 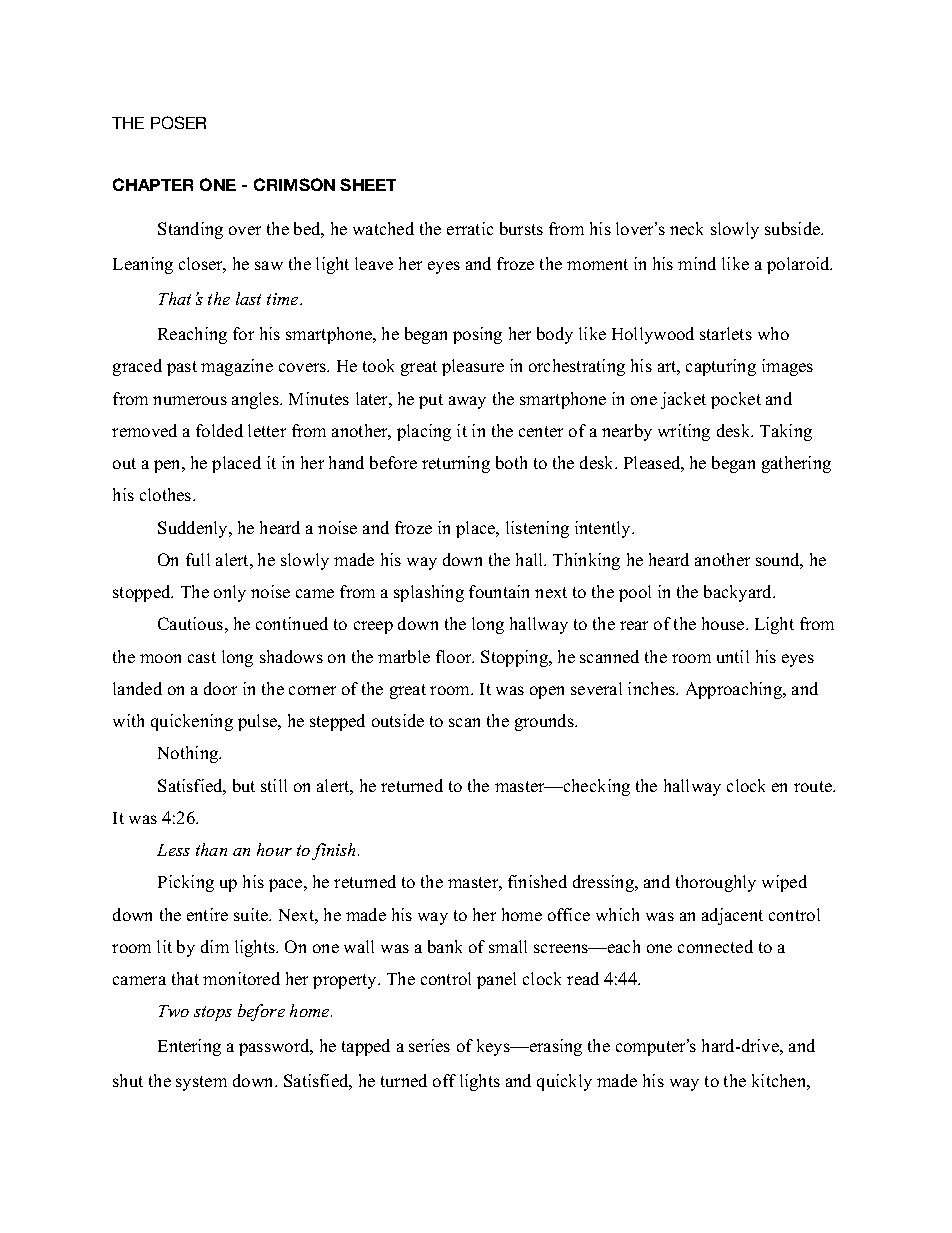 I want to click on splashing, so click(x=429, y=593).
